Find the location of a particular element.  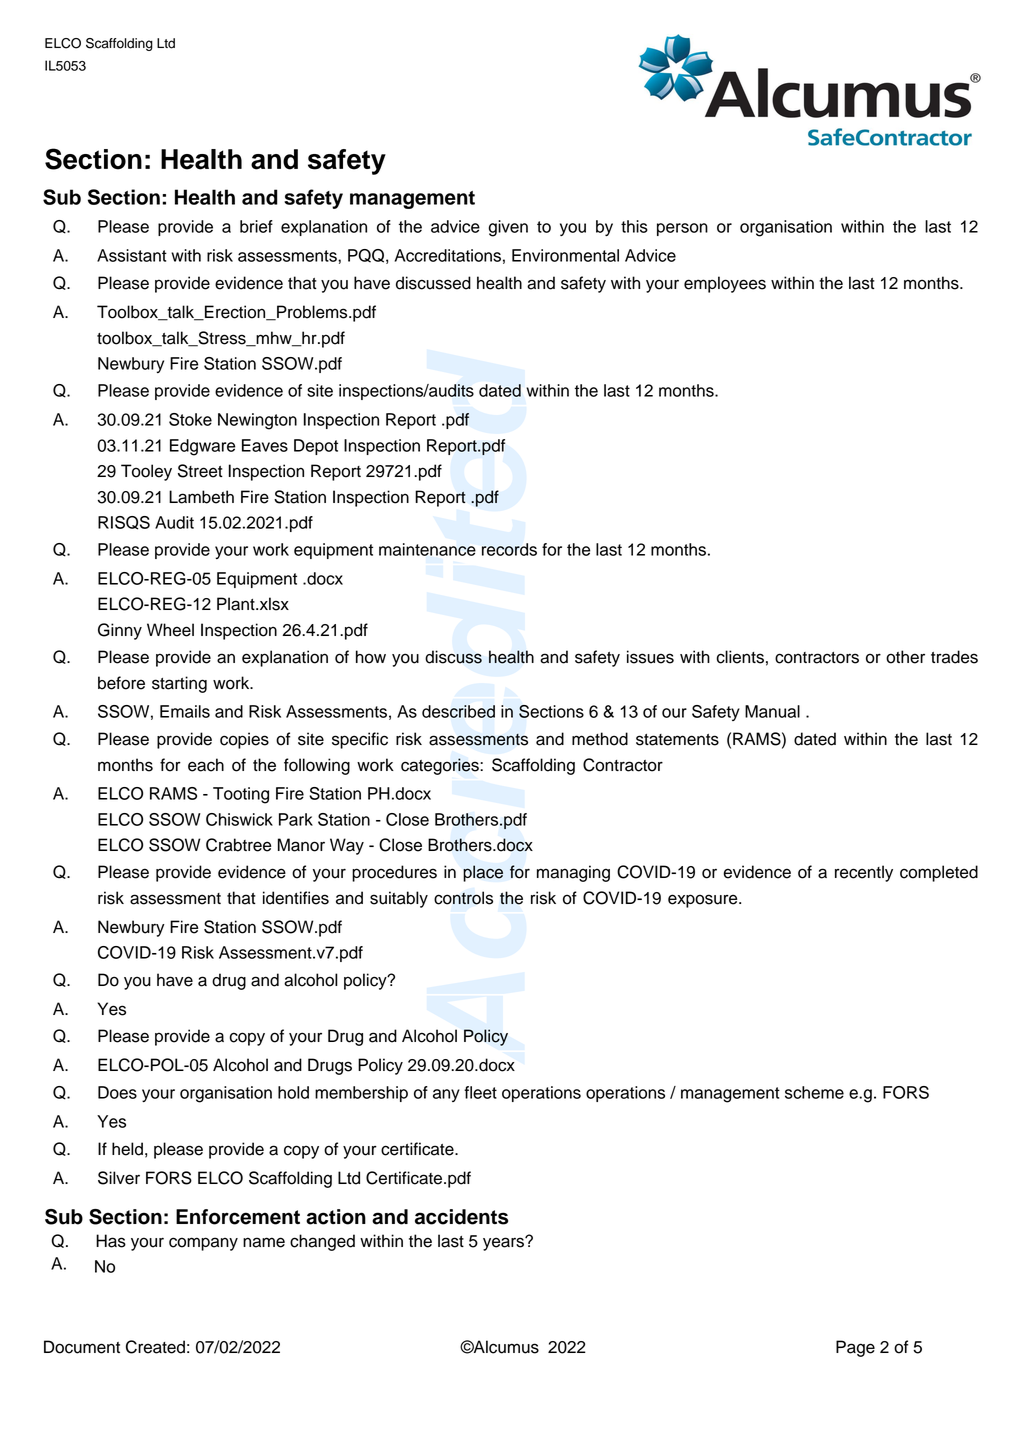

Environmental is located at coordinates (565, 255).
